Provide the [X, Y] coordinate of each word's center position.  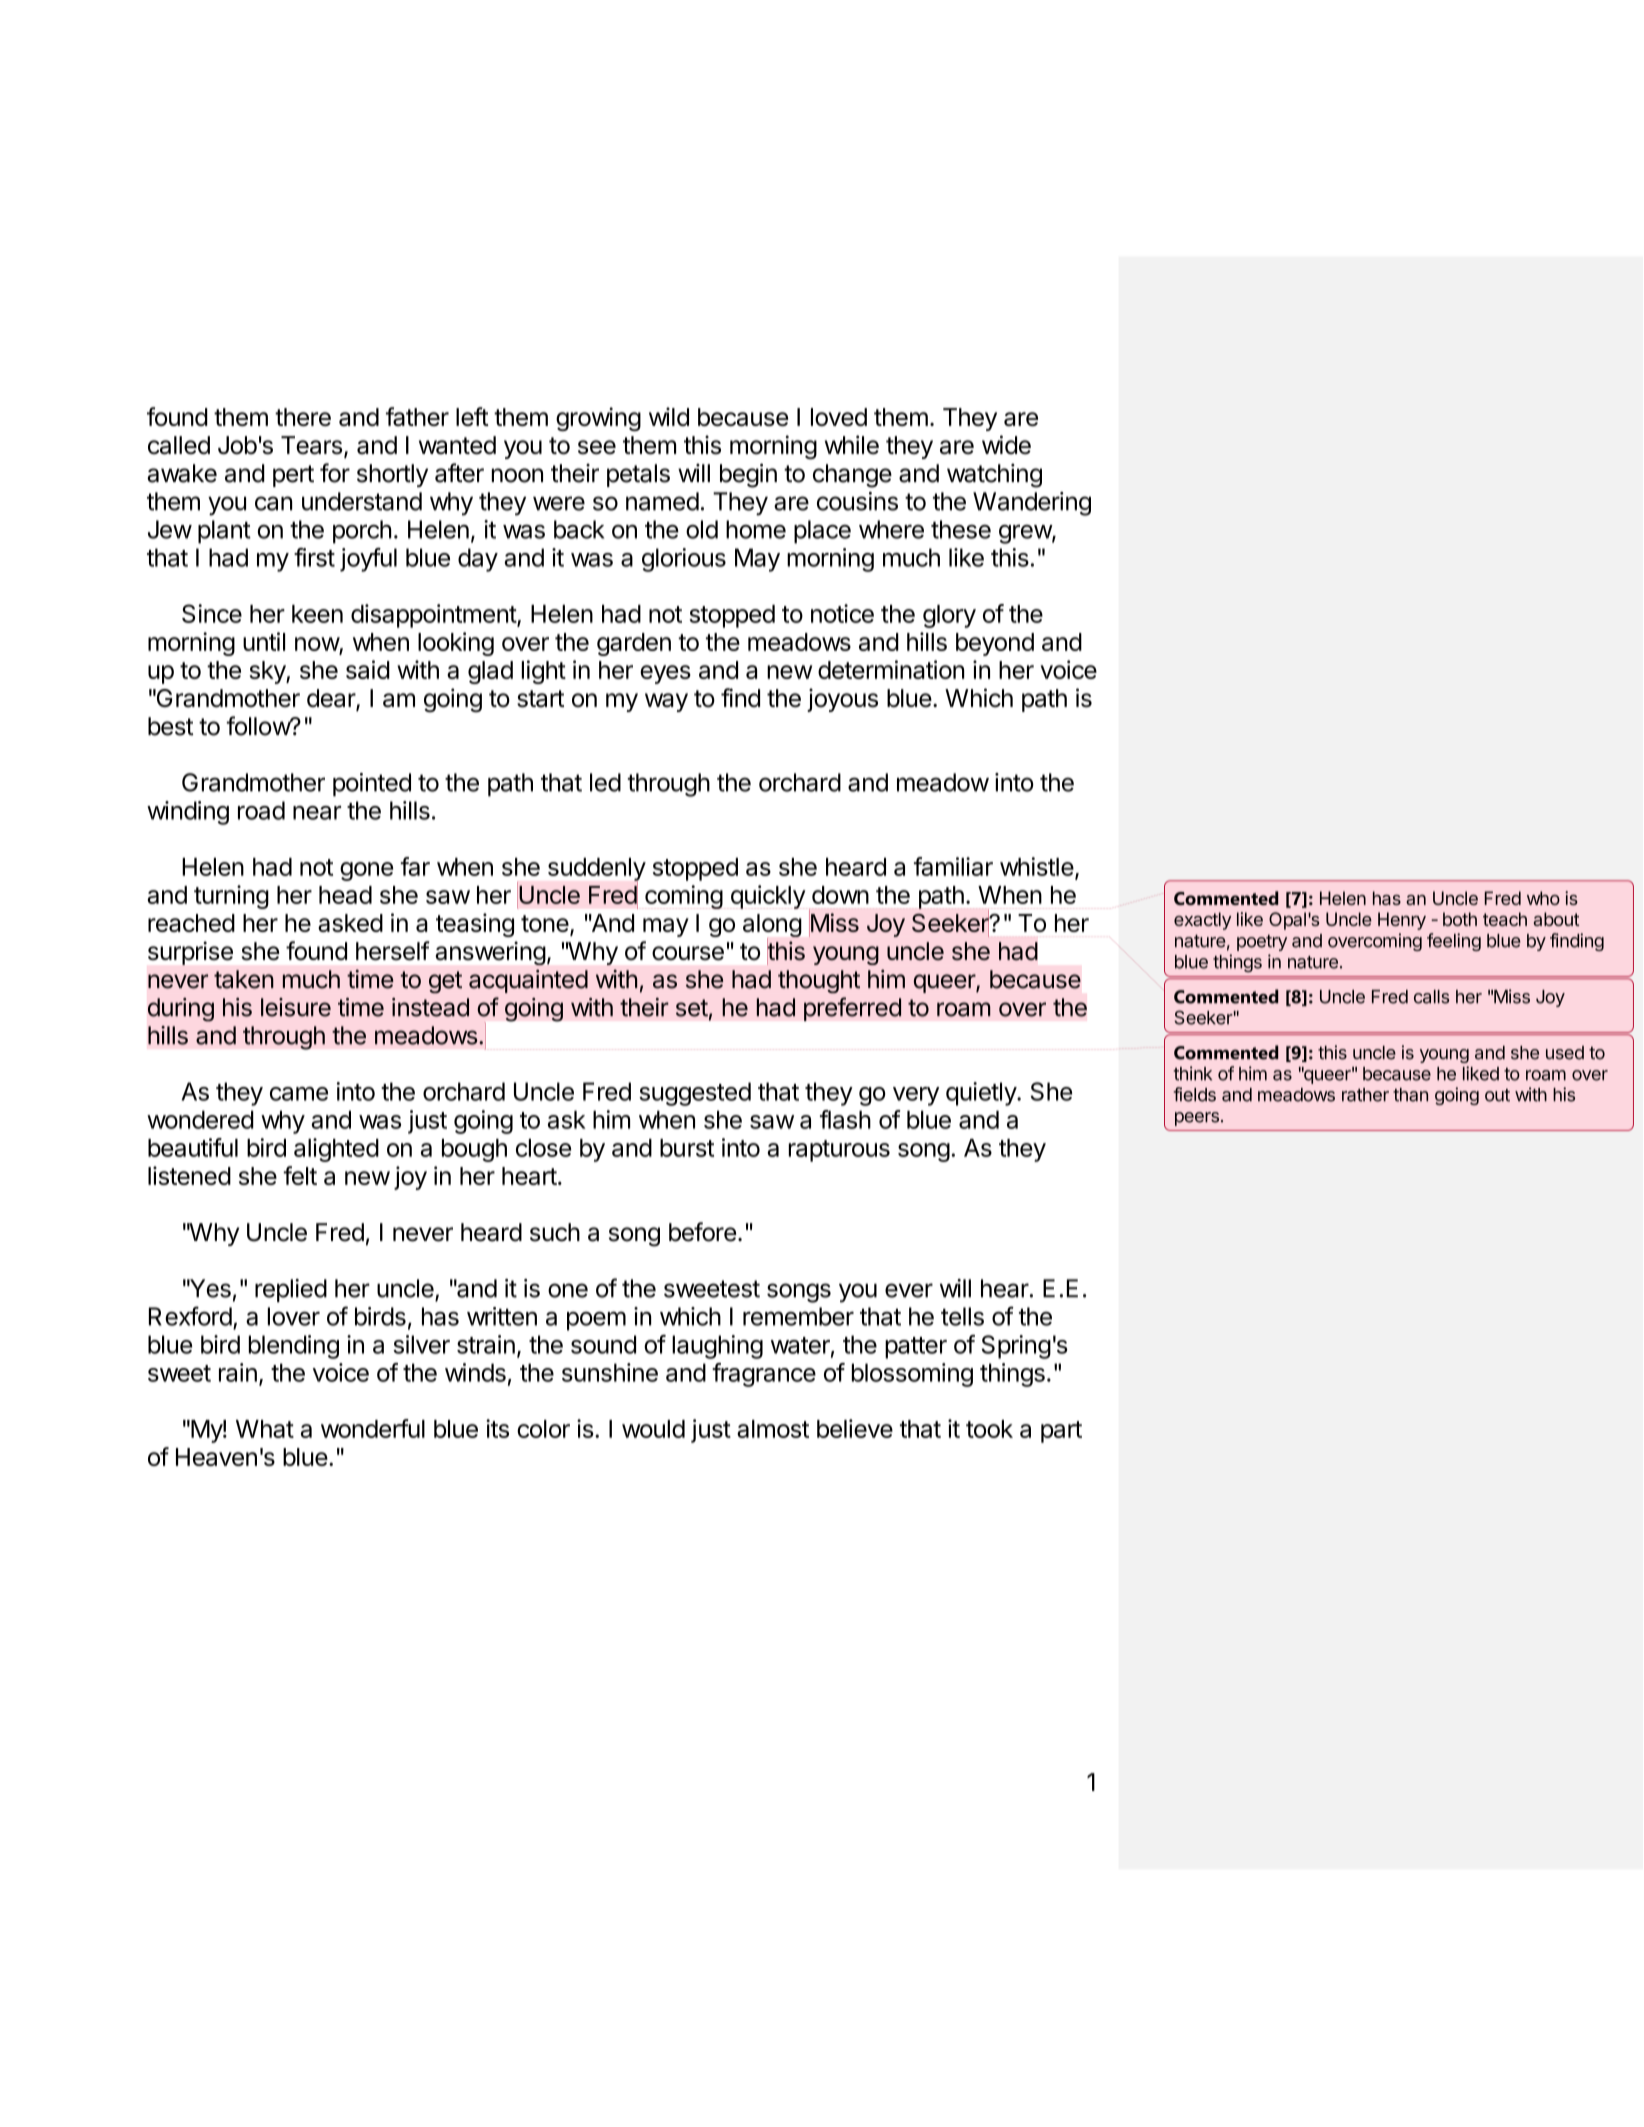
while [852, 445]
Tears [311, 445]
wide [1006, 445]
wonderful [373, 1428]
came [299, 1094]
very [916, 1096]
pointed [372, 785]
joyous [842, 700]
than [1410, 1095]
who [1543, 898]
